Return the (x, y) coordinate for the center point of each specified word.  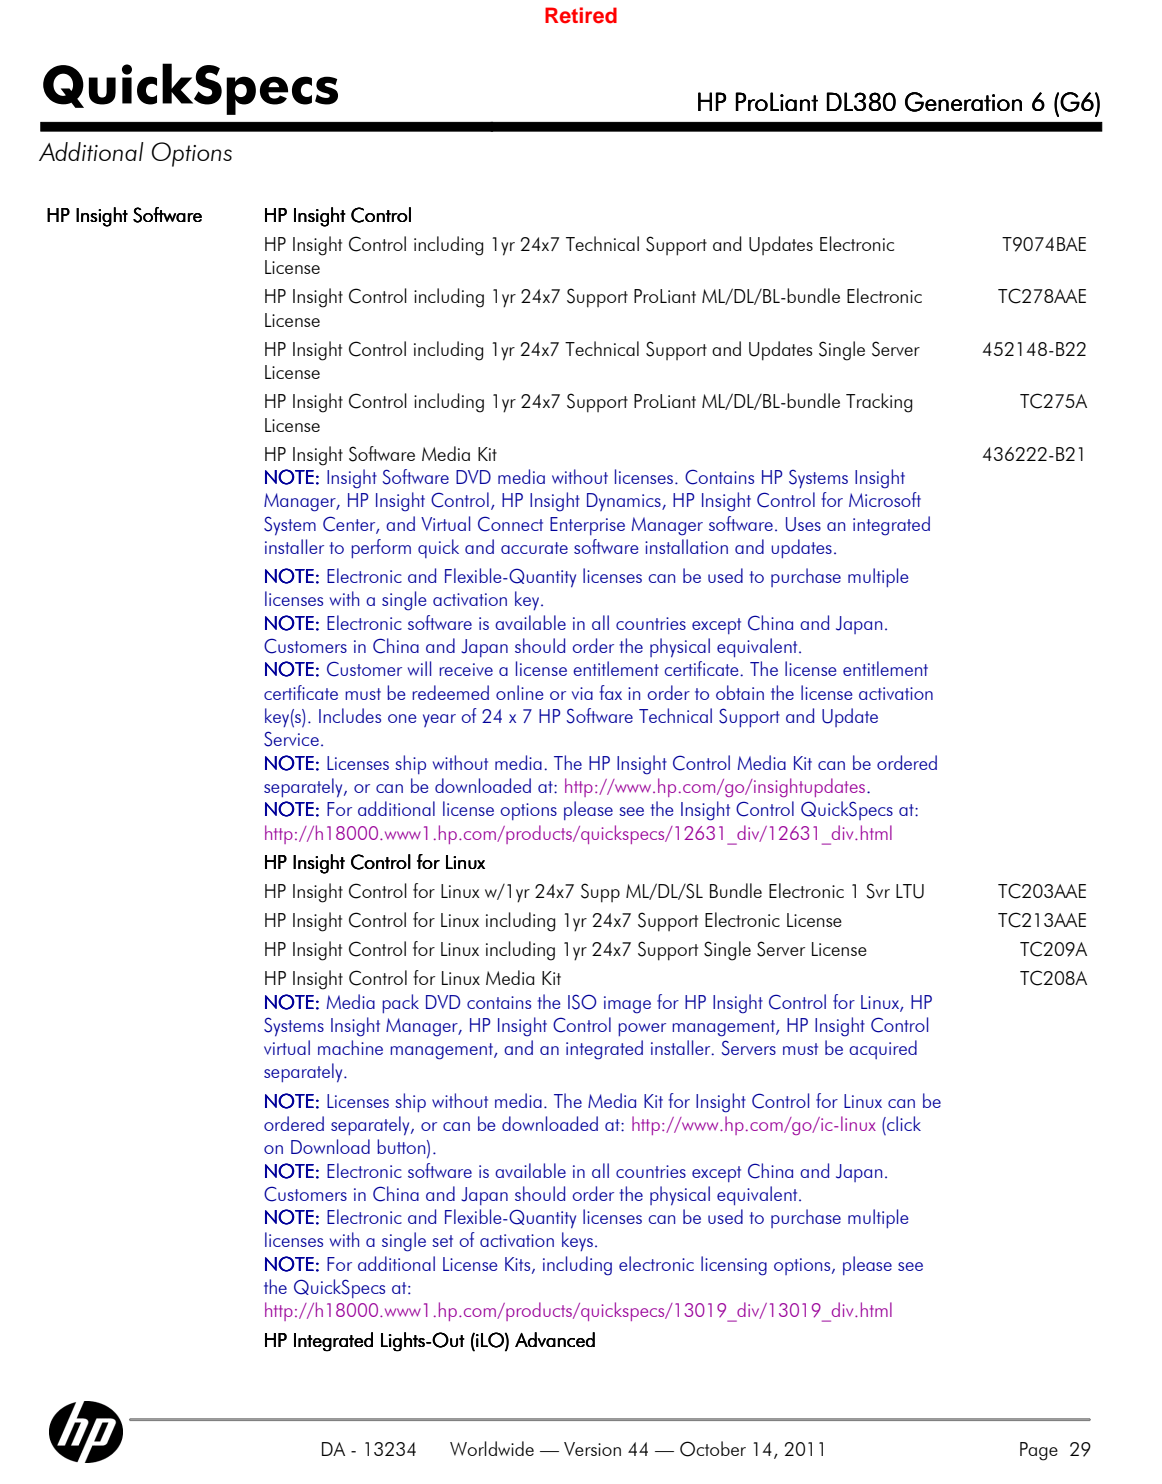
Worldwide (492, 1448)
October (713, 1449)
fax (610, 692)
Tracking (879, 403)
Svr (878, 891)
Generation (963, 102)
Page (1039, 1451)
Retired (581, 15)
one (402, 718)
